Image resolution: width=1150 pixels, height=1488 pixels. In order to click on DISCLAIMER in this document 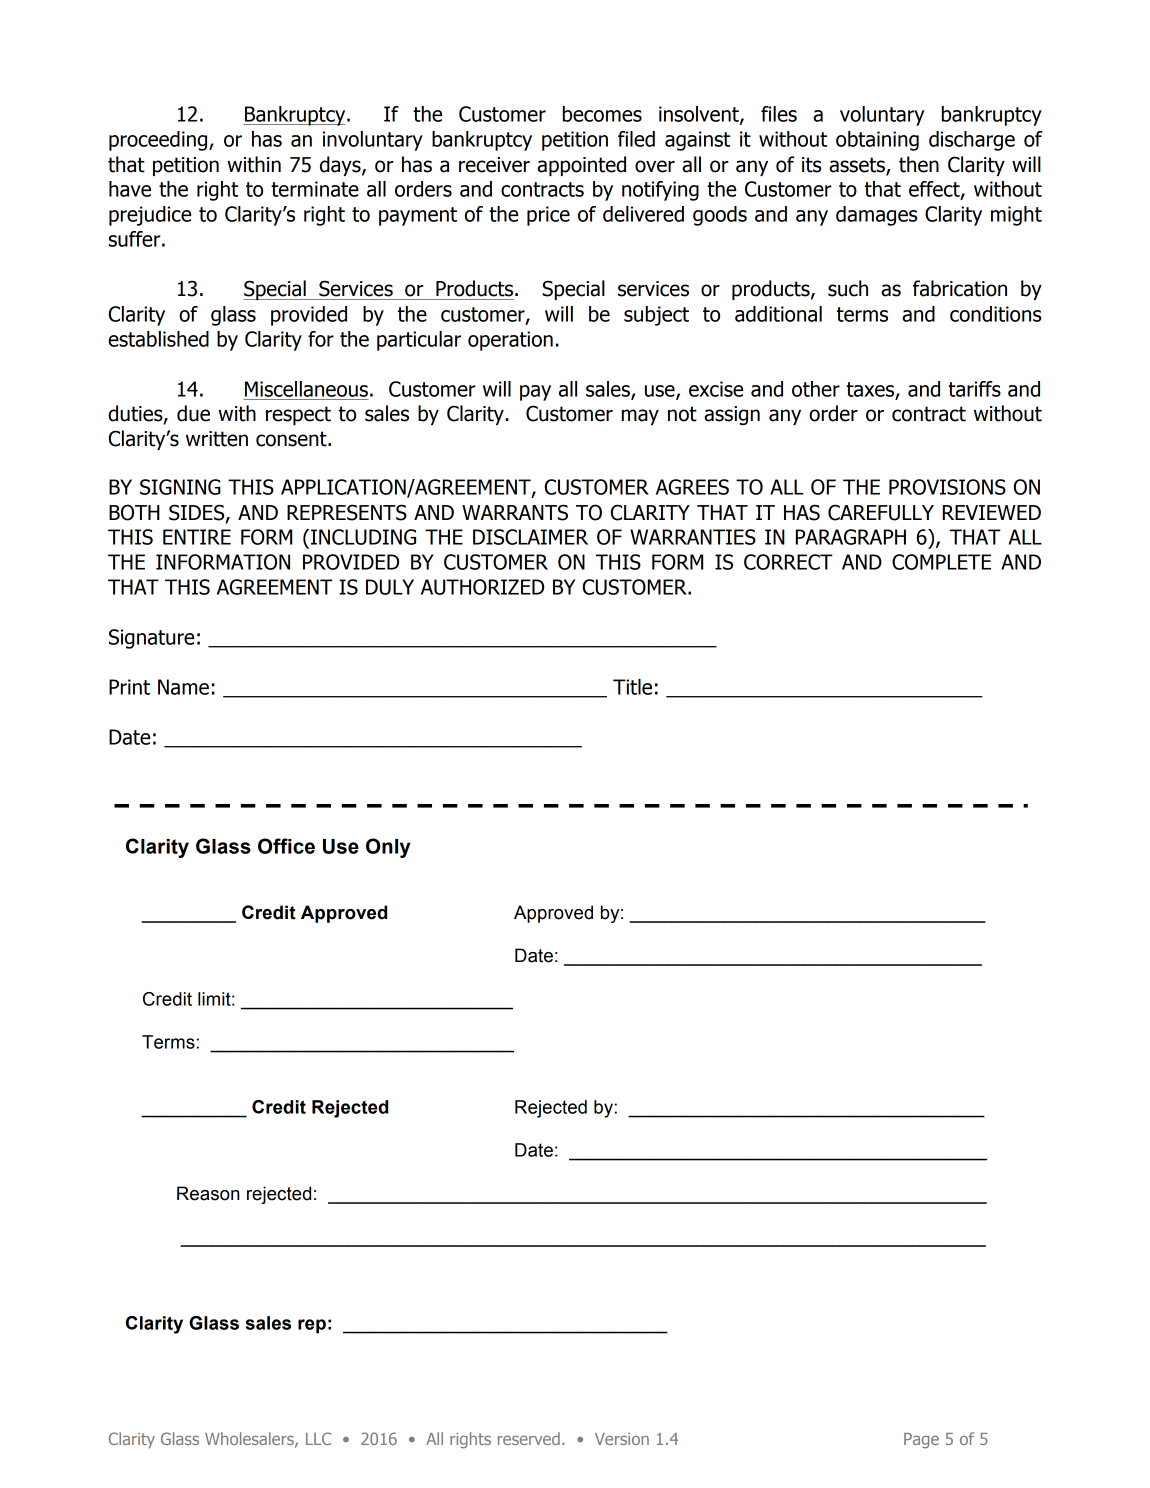, I will do `click(530, 537)`.
